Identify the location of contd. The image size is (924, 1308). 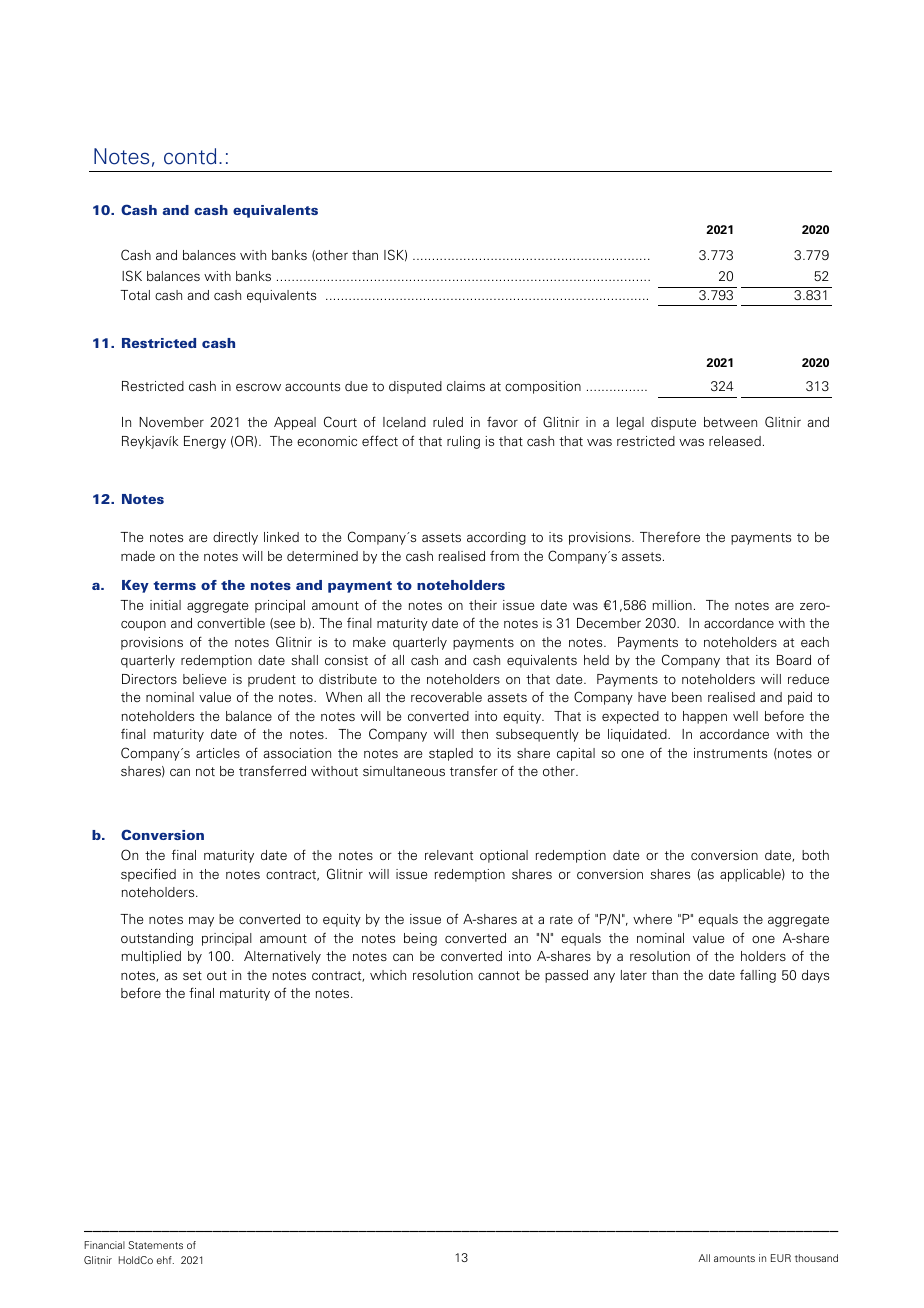
(190, 156).
